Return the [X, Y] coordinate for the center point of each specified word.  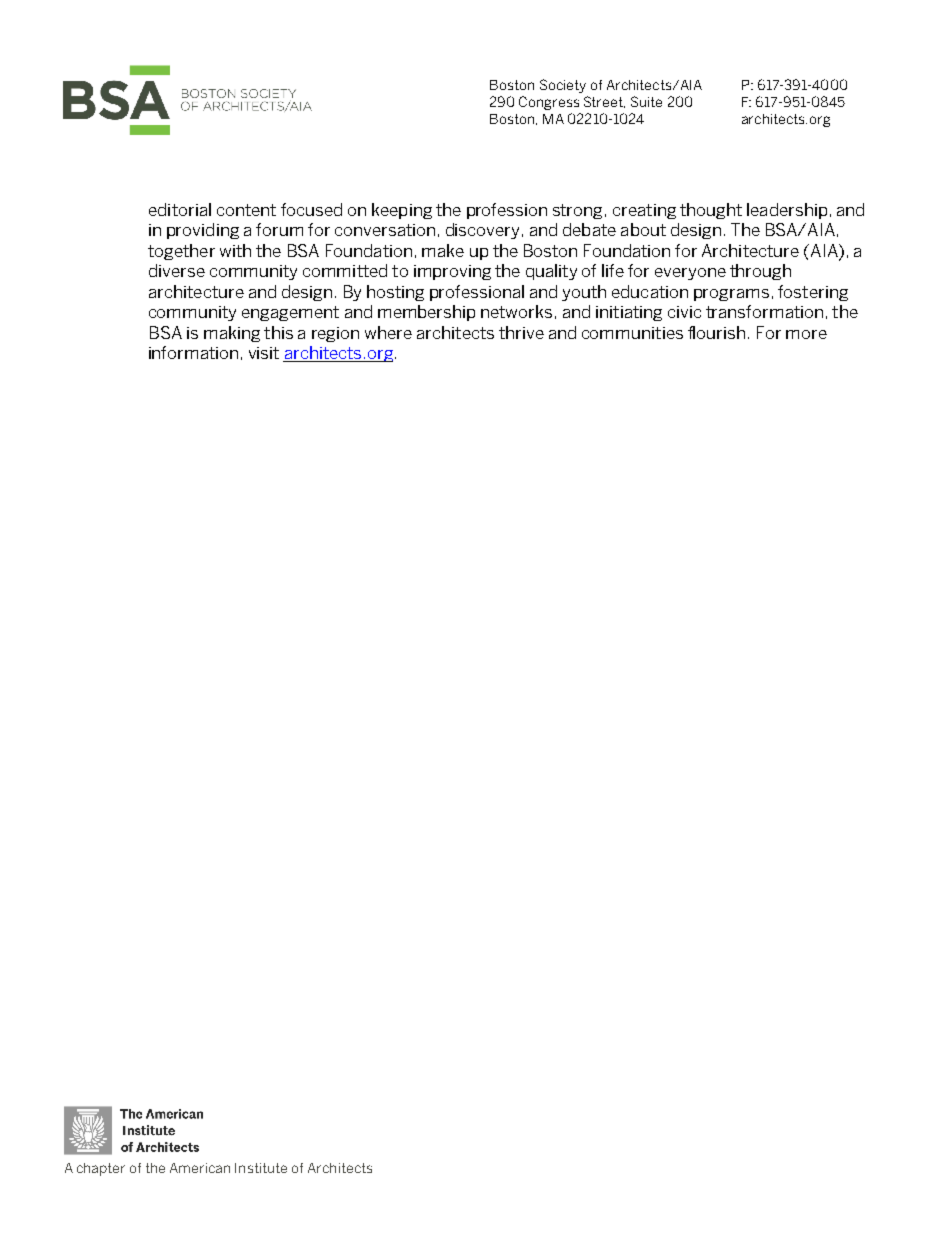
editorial [180, 209]
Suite [646, 101]
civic [684, 312]
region [335, 334]
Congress [549, 103]
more [806, 334]
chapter [101, 1169]
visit [264, 353]
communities [632, 333]
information [193, 352]
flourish [716, 332]
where [388, 332]
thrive [521, 332]
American [200, 1168]
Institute [261, 1168]
